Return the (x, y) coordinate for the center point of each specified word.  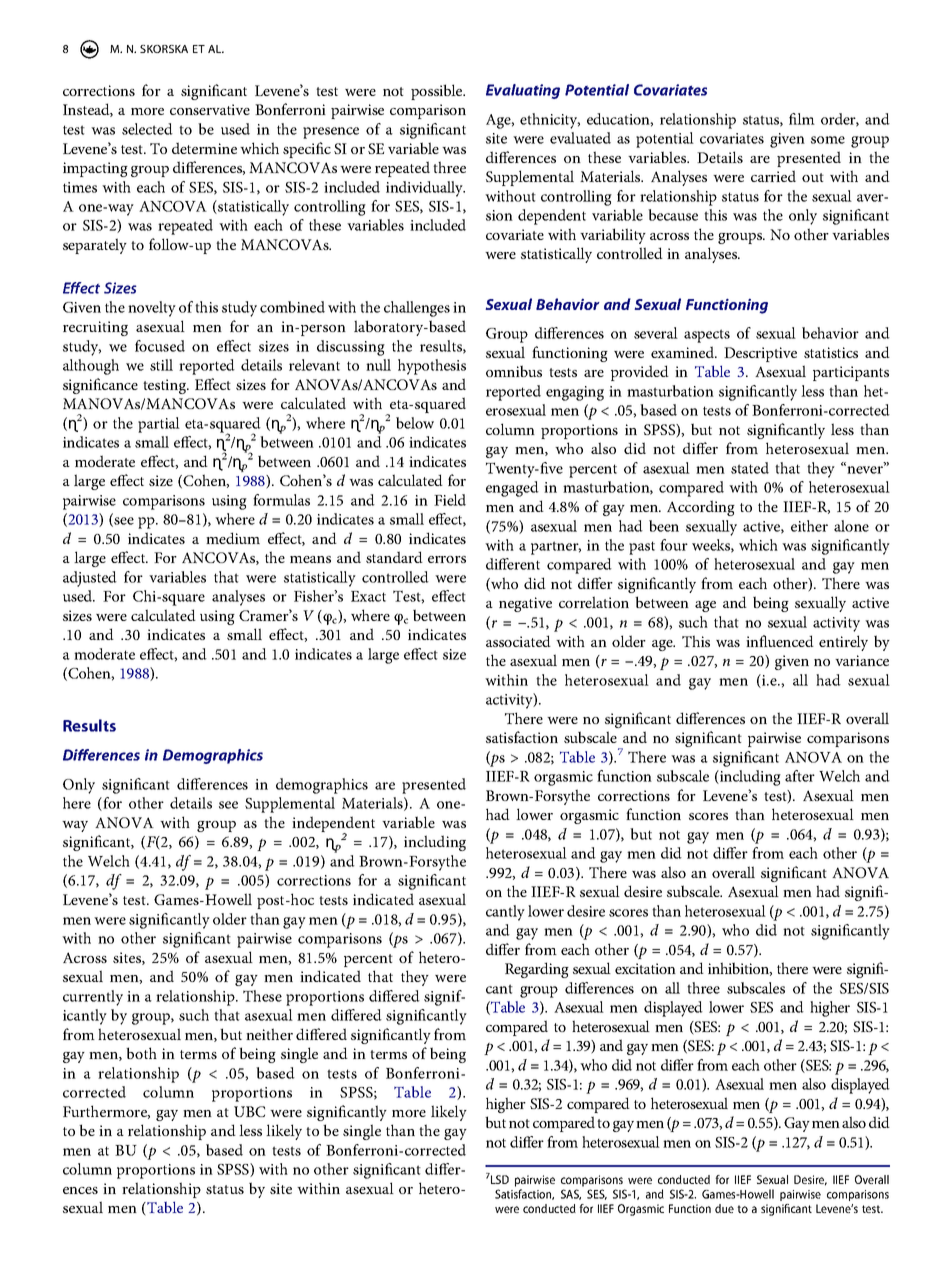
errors (447, 559)
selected (147, 129)
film (802, 119)
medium (233, 538)
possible (438, 92)
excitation (645, 968)
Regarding (537, 970)
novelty (152, 309)
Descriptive (760, 354)
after (800, 776)
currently (93, 998)
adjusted (90, 579)
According (701, 508)
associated (518, 641)
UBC (249, 1111)
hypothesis (432, 367)
